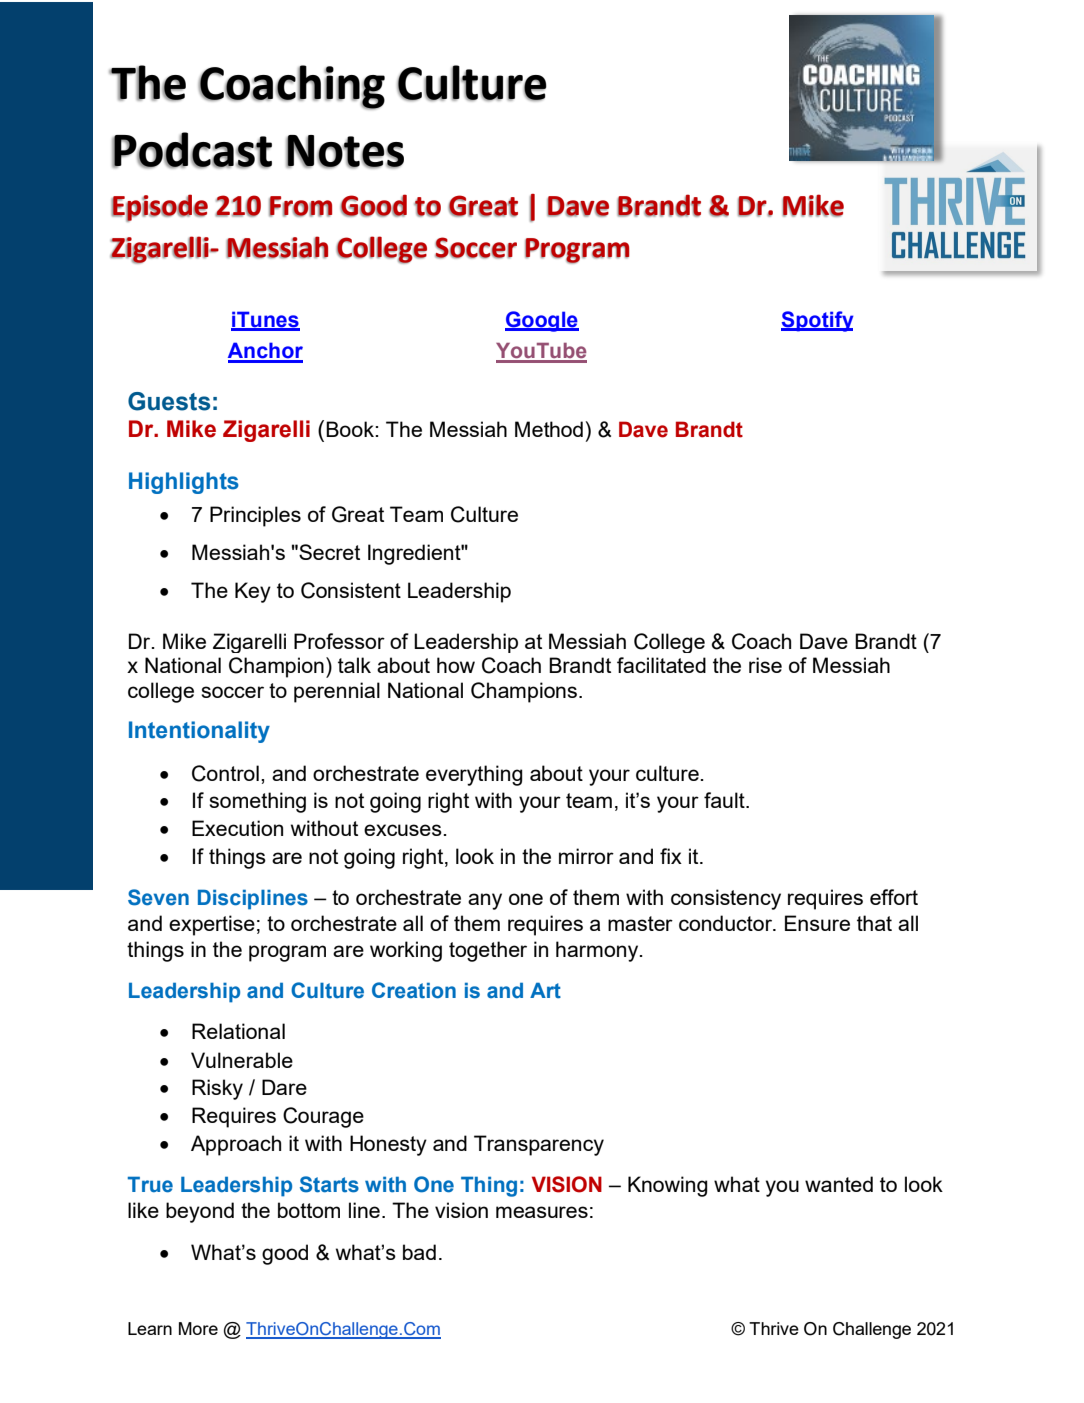 The width and height of the image is (1084, 1403). What do you see at coordinates (456, 665) in the image?
I see `how` at bounding box center [456, 665].
